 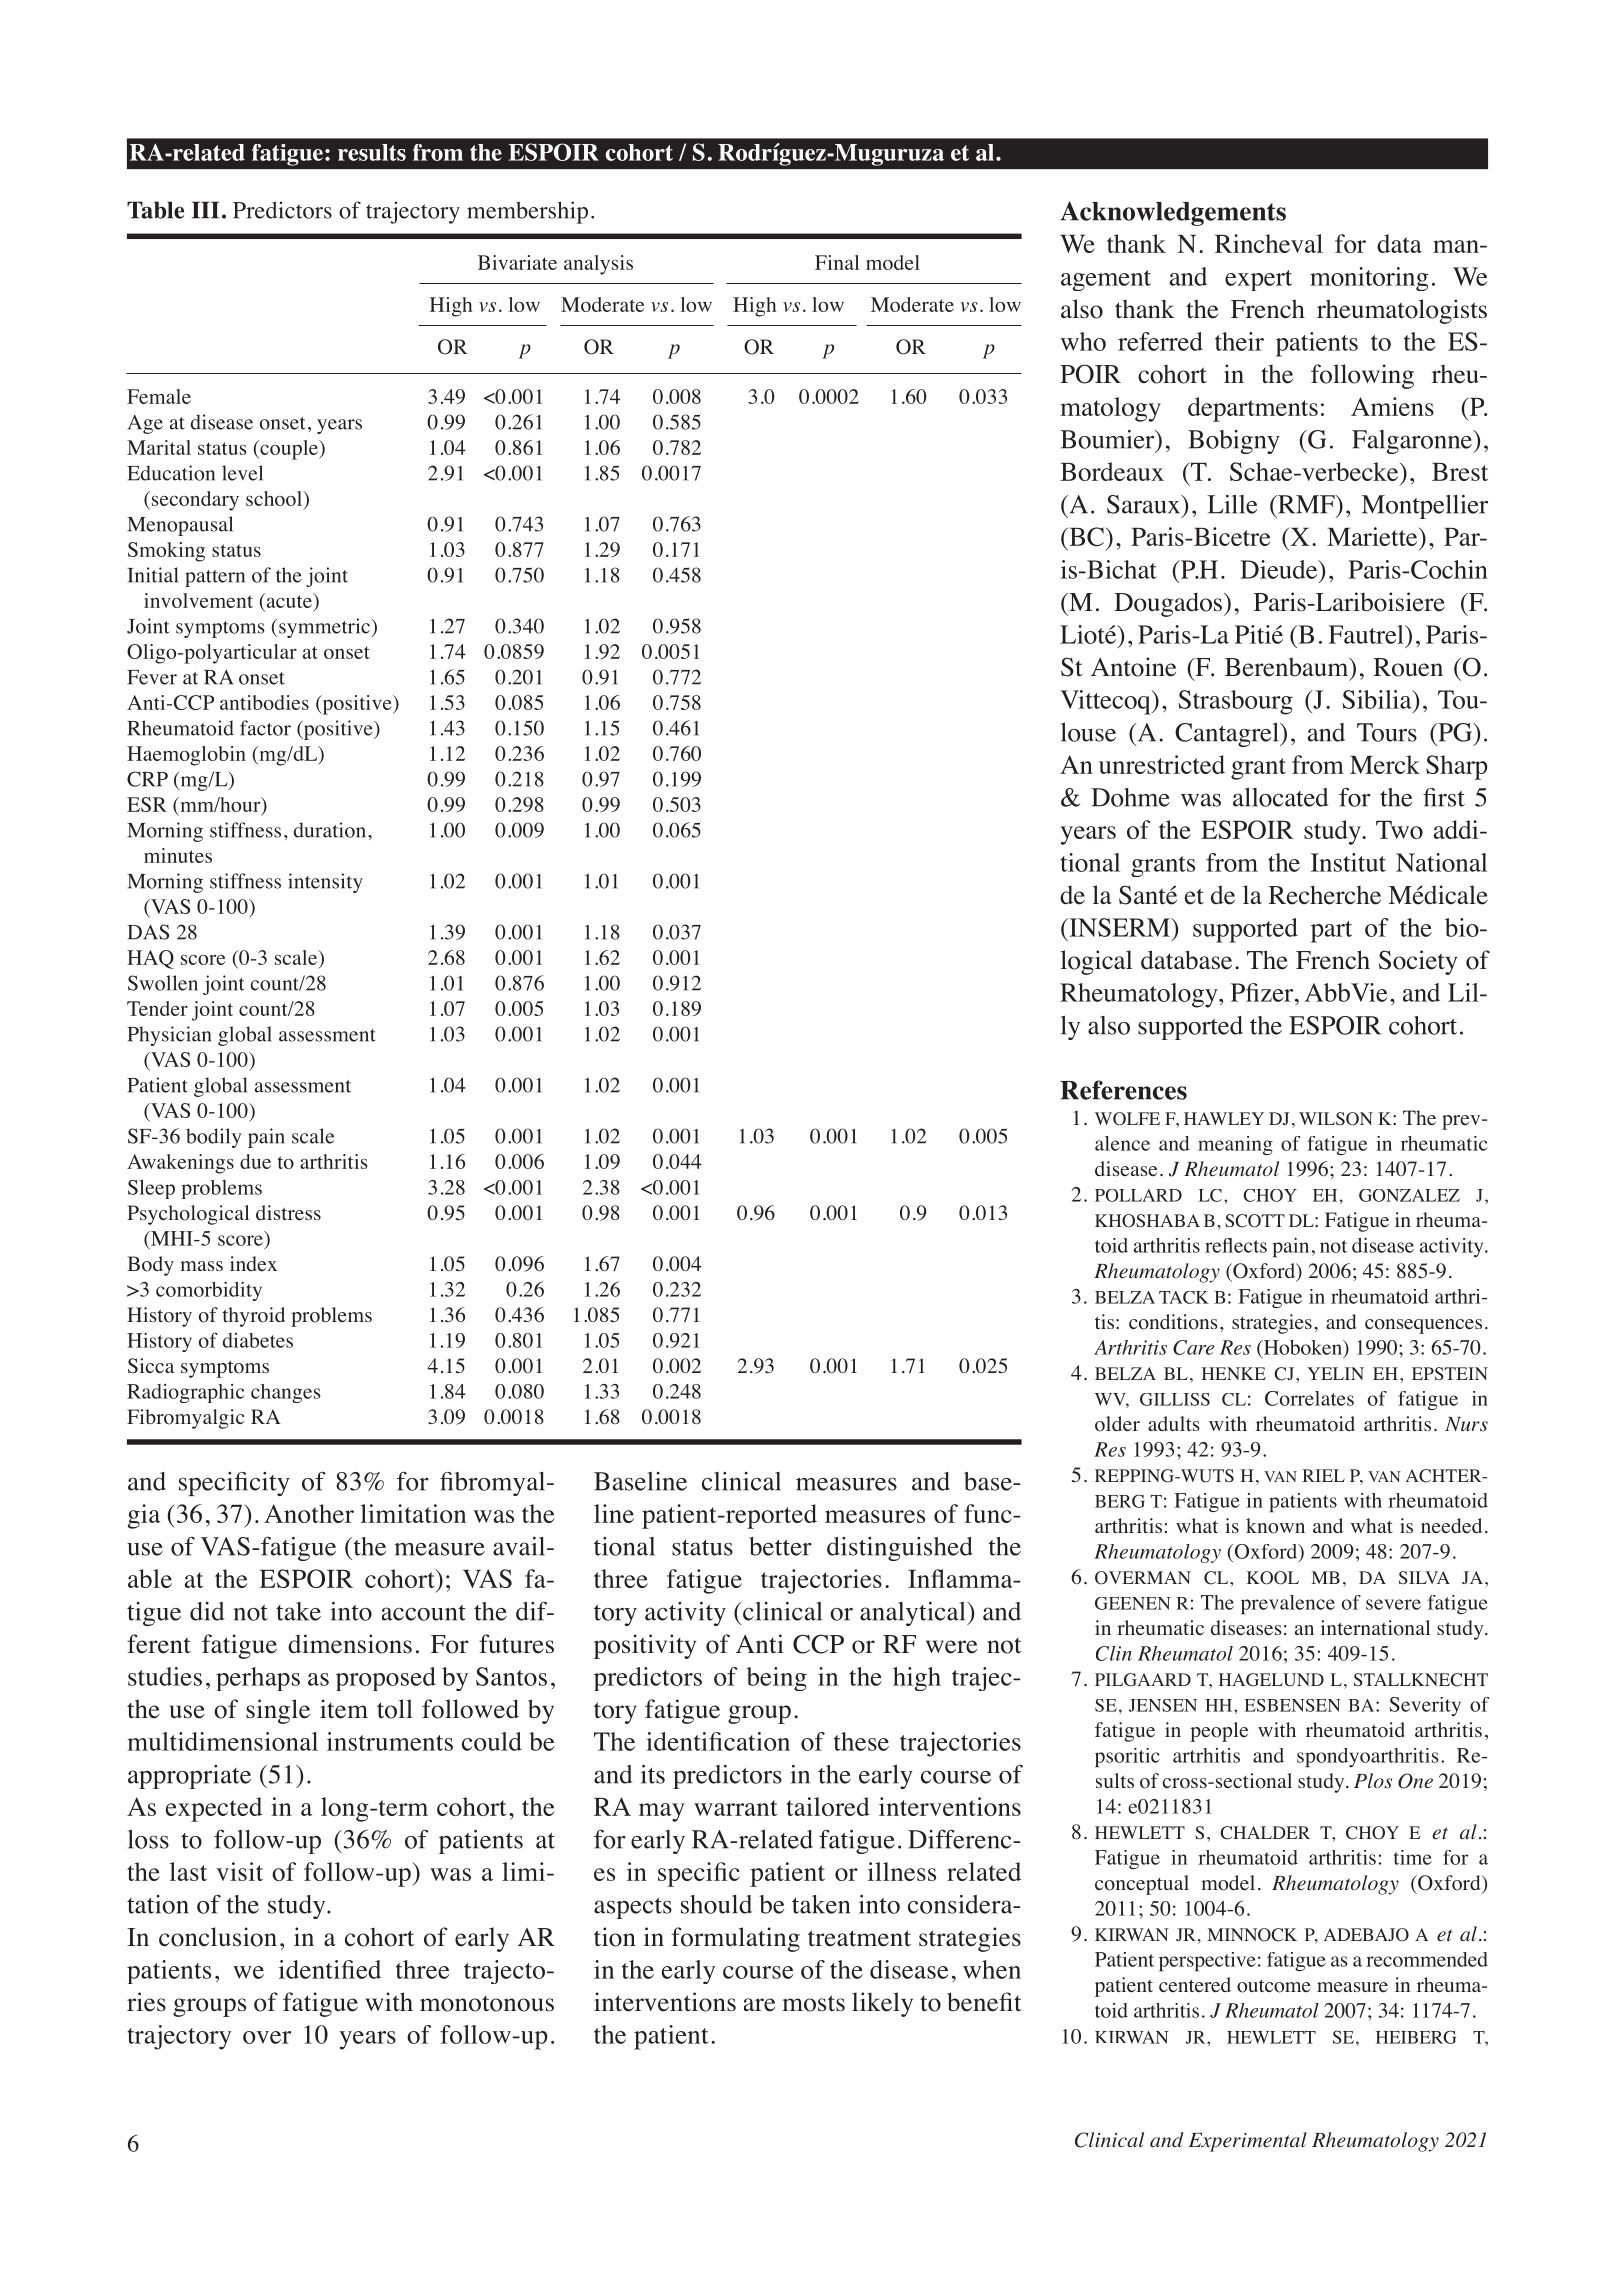 I want to click on intensity, so click(x=325, y=883).
